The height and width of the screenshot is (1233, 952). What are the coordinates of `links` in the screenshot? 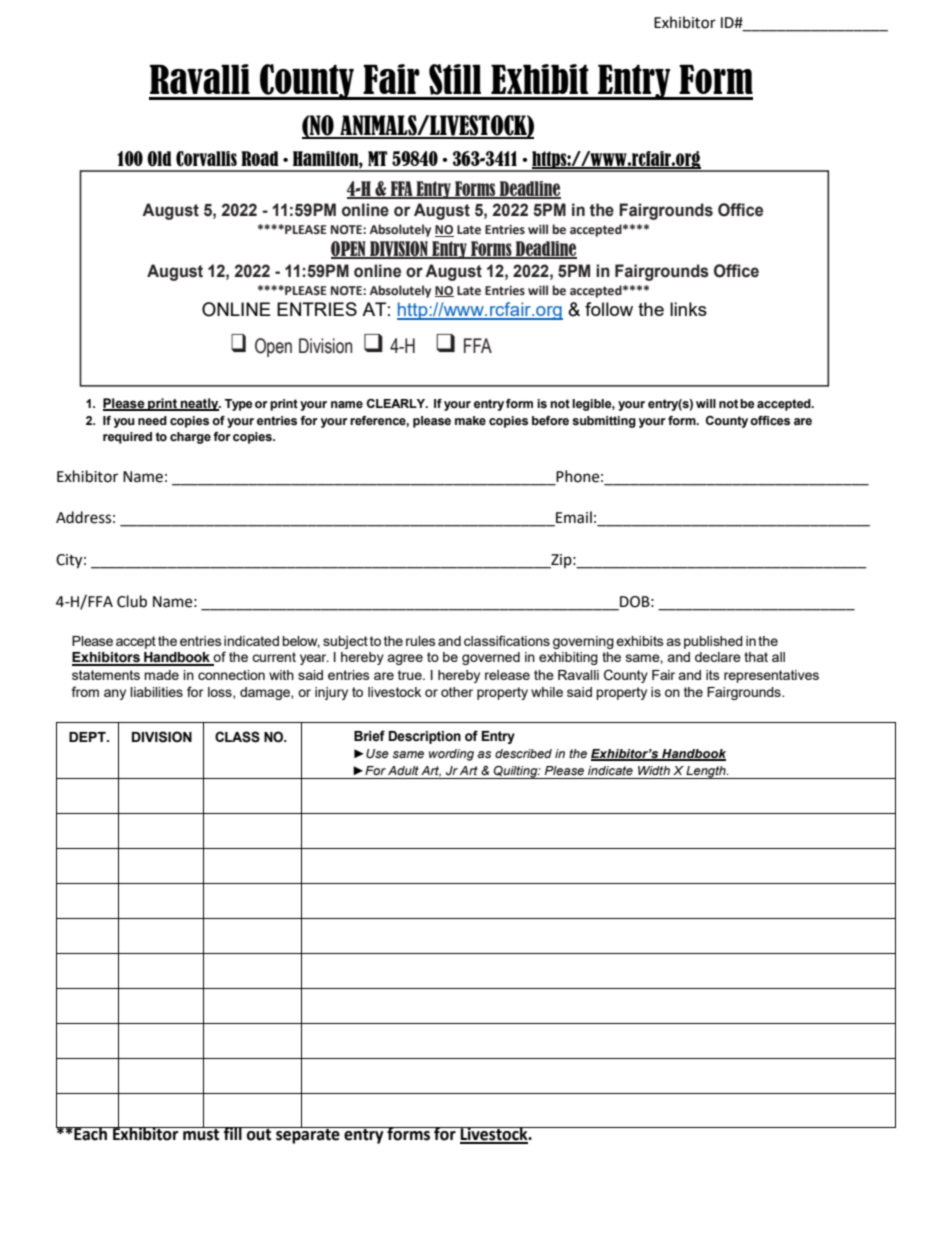 It's located at (688, 309).
